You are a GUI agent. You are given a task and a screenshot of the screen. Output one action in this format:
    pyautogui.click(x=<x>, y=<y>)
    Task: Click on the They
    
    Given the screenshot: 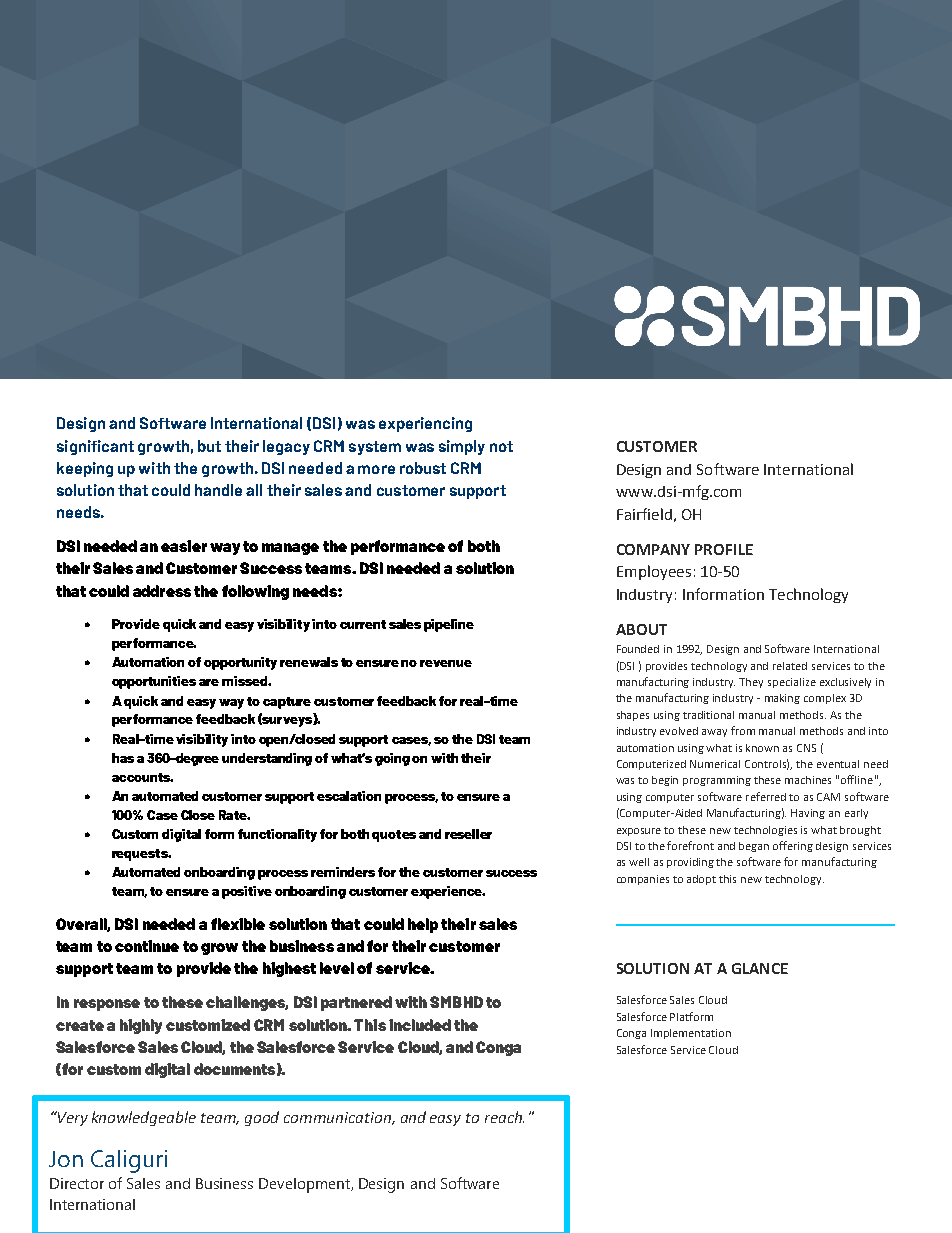 What is the action you would take?
    pyautogui.click(x=751, y=683)
